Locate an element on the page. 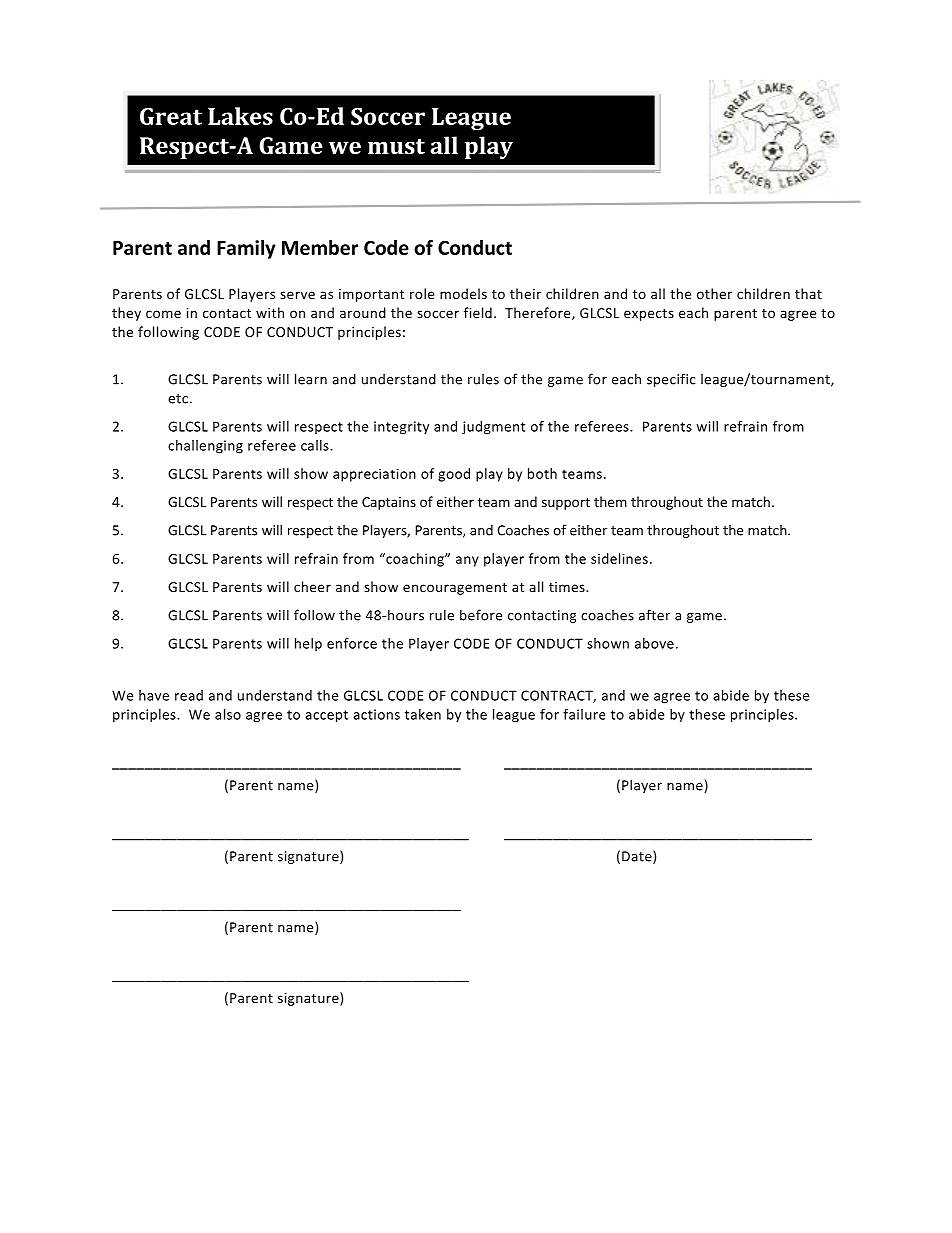 Image resolution: width=952 pixels, height=1233 pixels. good is located at coordinates (454, 475).
